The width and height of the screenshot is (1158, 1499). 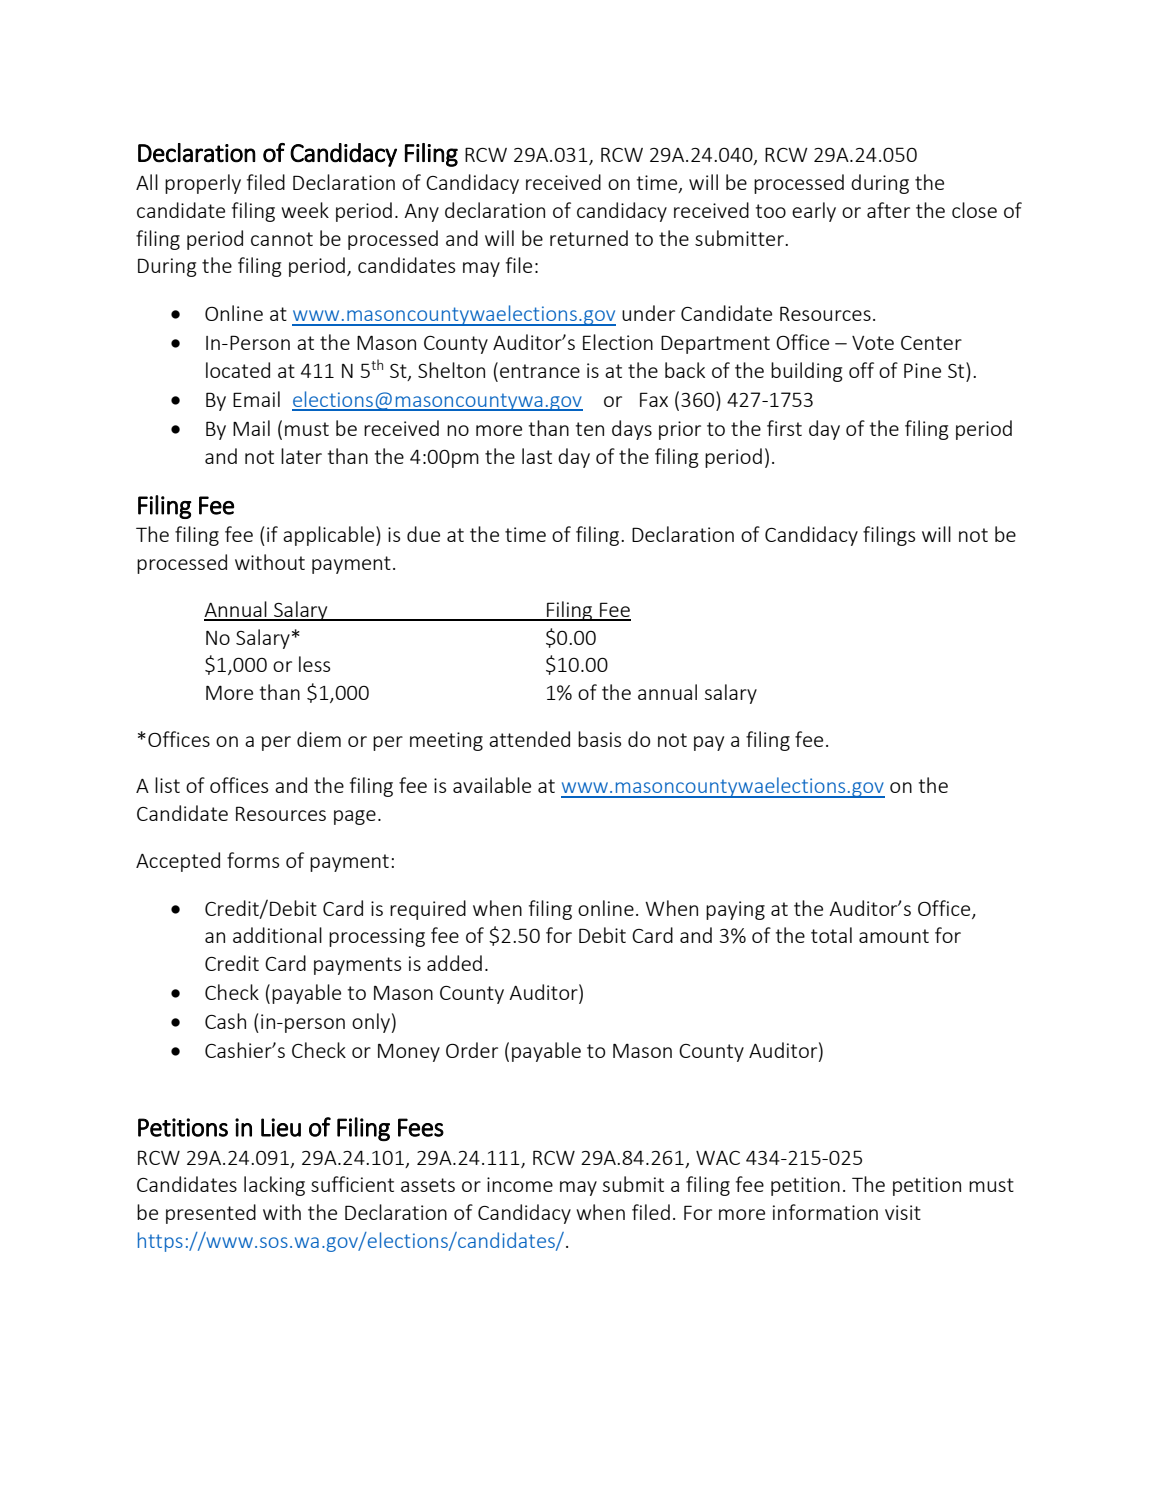 I want to click on applicable, so click(x=330, y=536).
